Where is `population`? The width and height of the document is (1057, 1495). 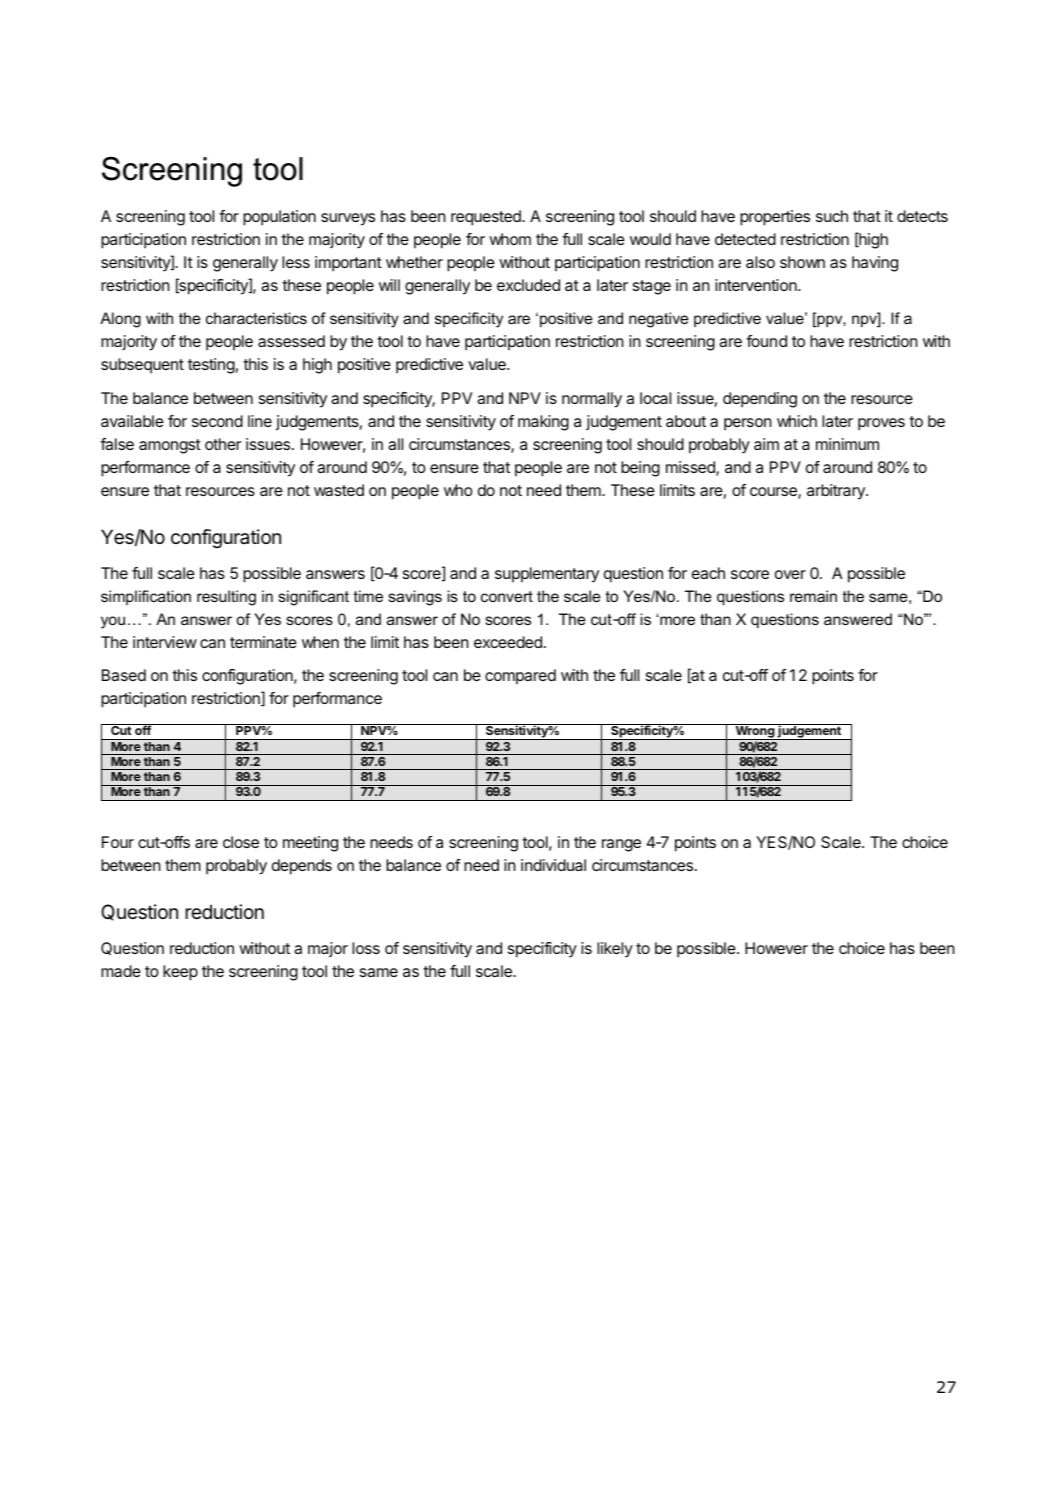
population is located at coordinates (279, 218).
